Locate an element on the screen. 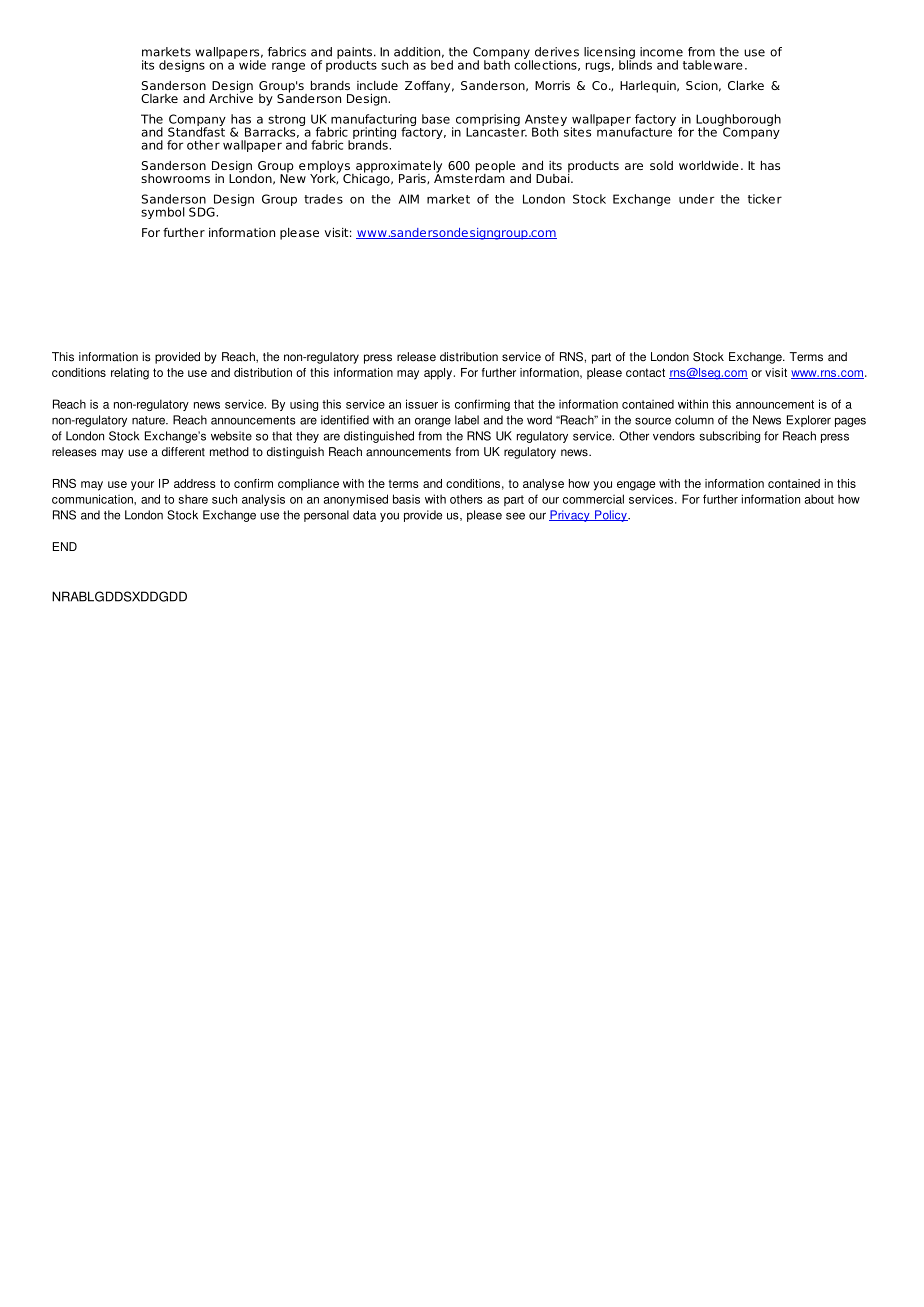  bath is located at coordinates (497, 64).
